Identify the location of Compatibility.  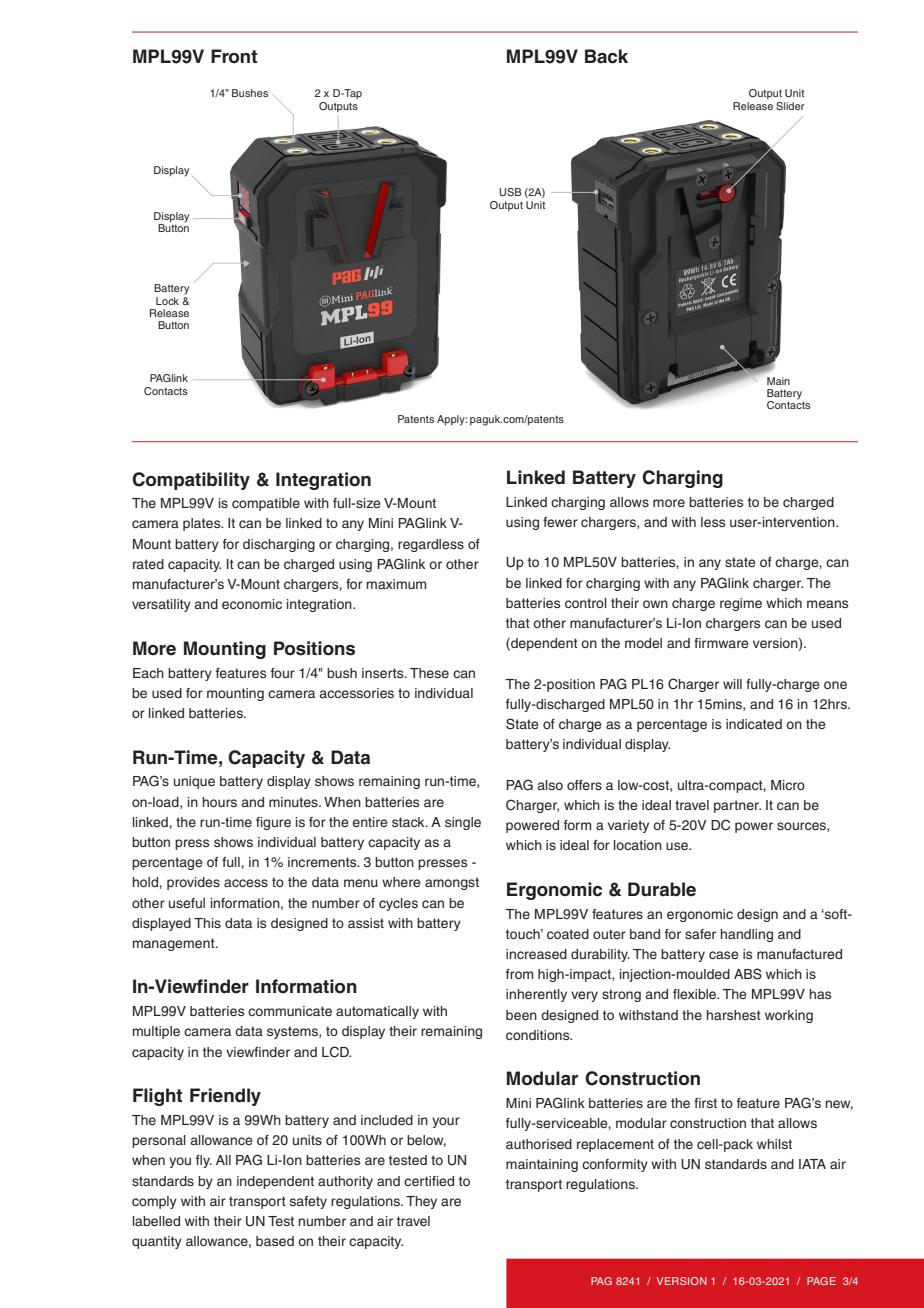
(191, 481).
